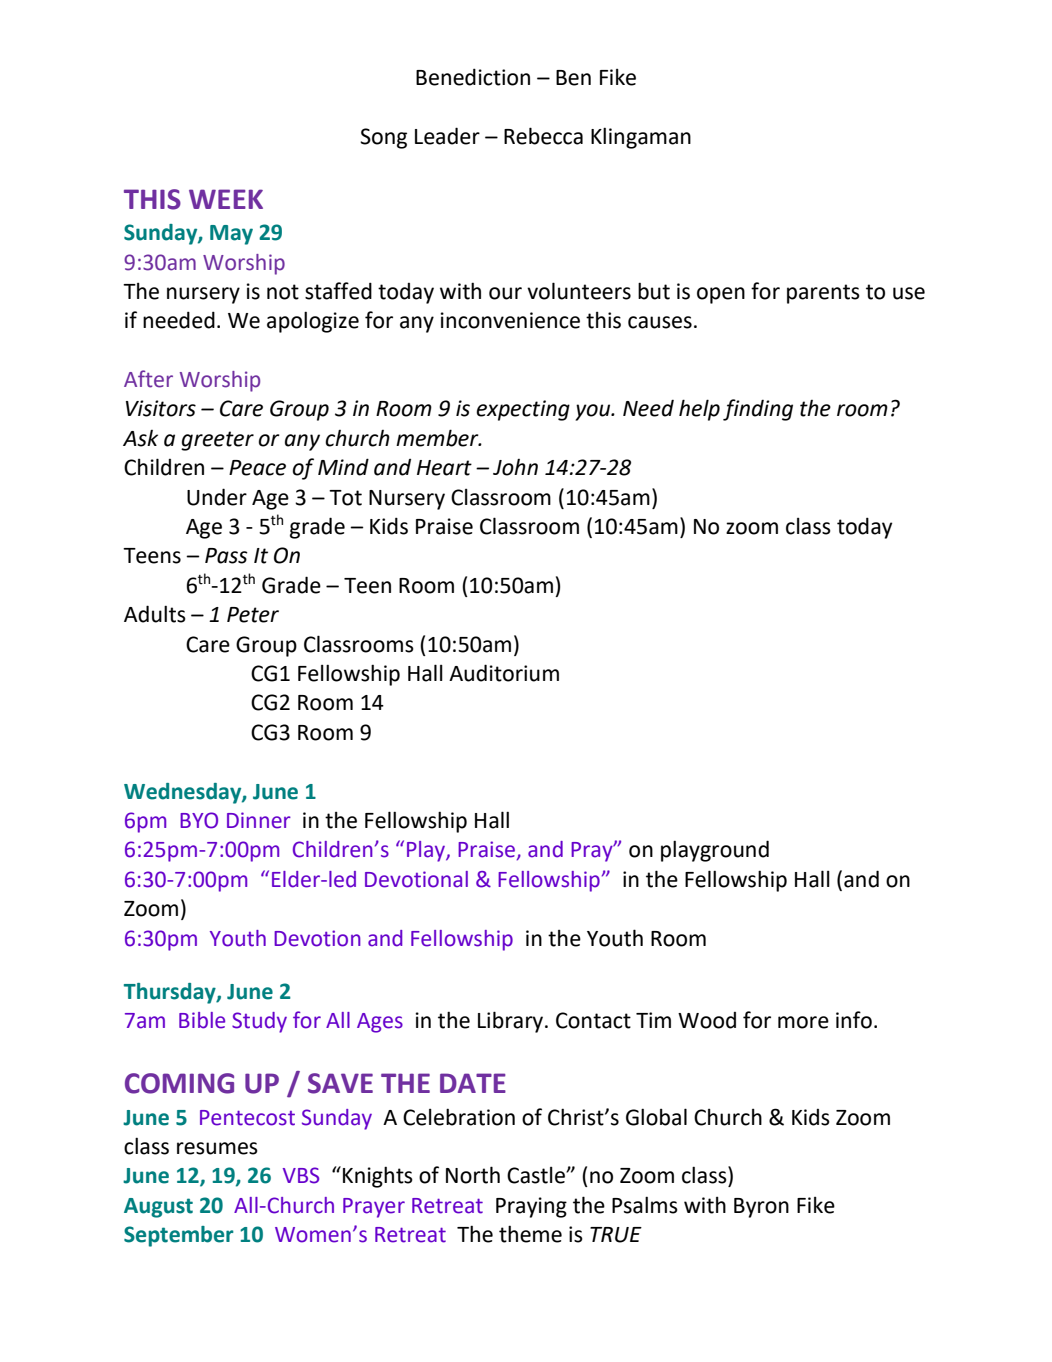 Image resolution: width=1052 pixels, height=1362 pixels. I want to click on Rebecca, so click(543, 136).
